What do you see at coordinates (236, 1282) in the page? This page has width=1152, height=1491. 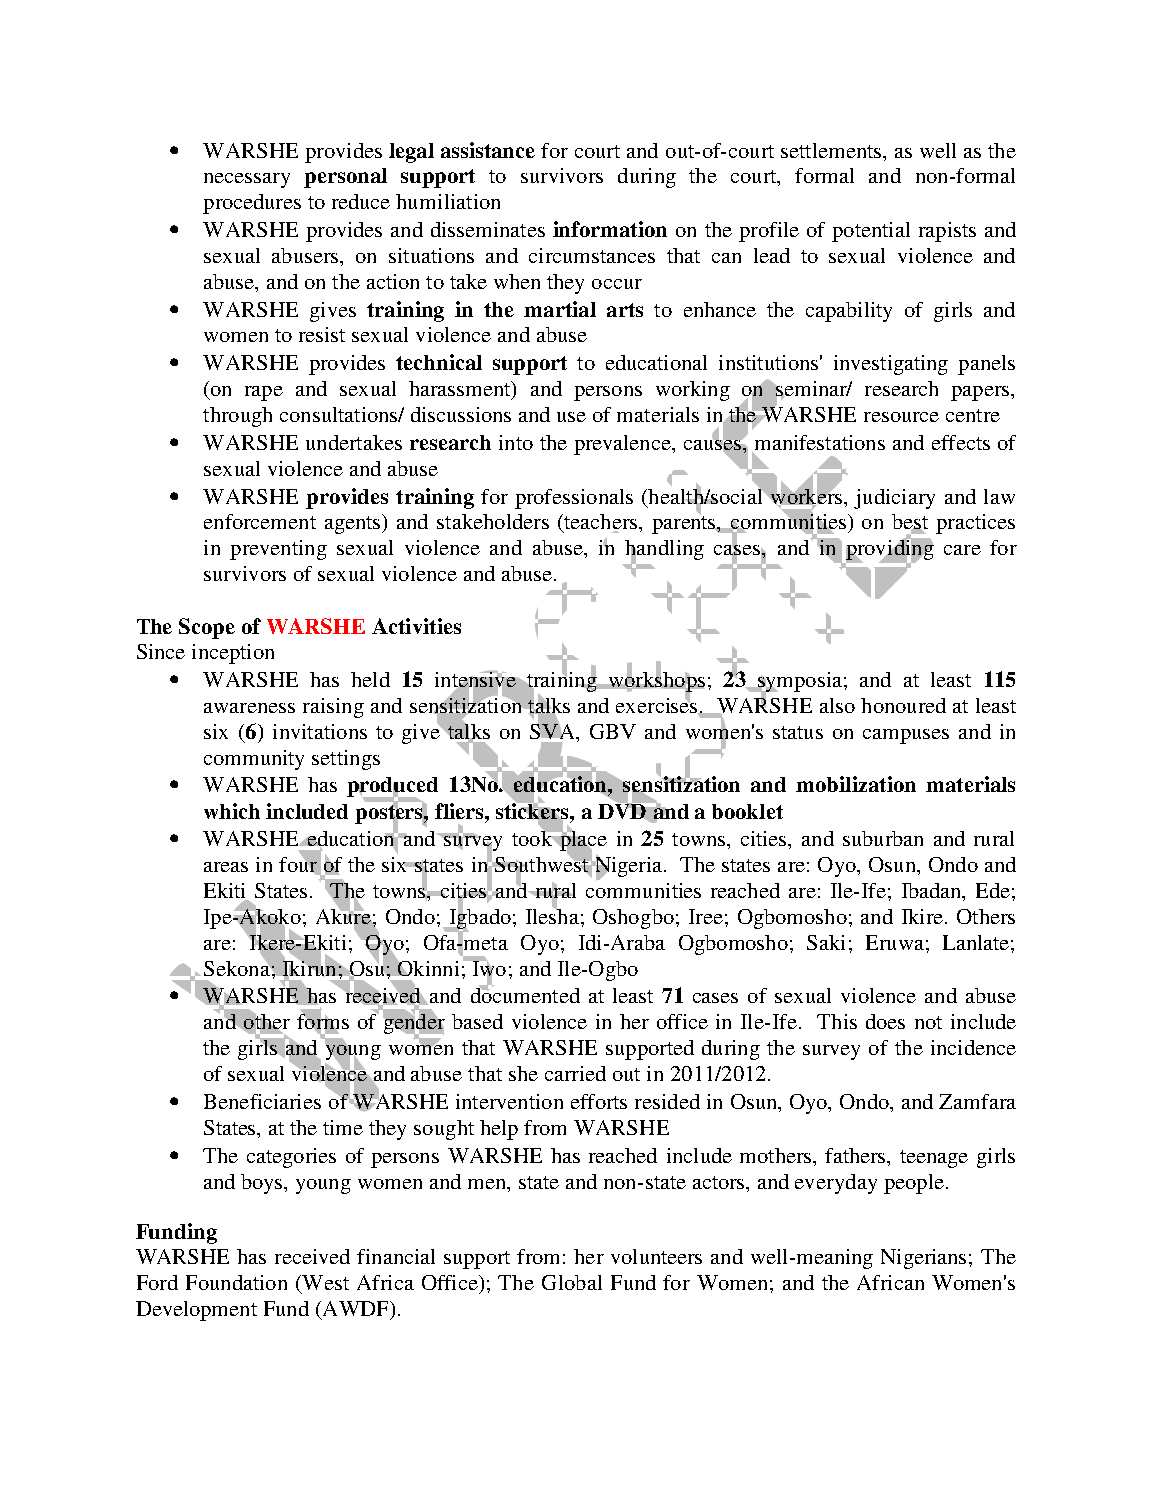 I see `Foundation` at bounding box center [236, 1282].
